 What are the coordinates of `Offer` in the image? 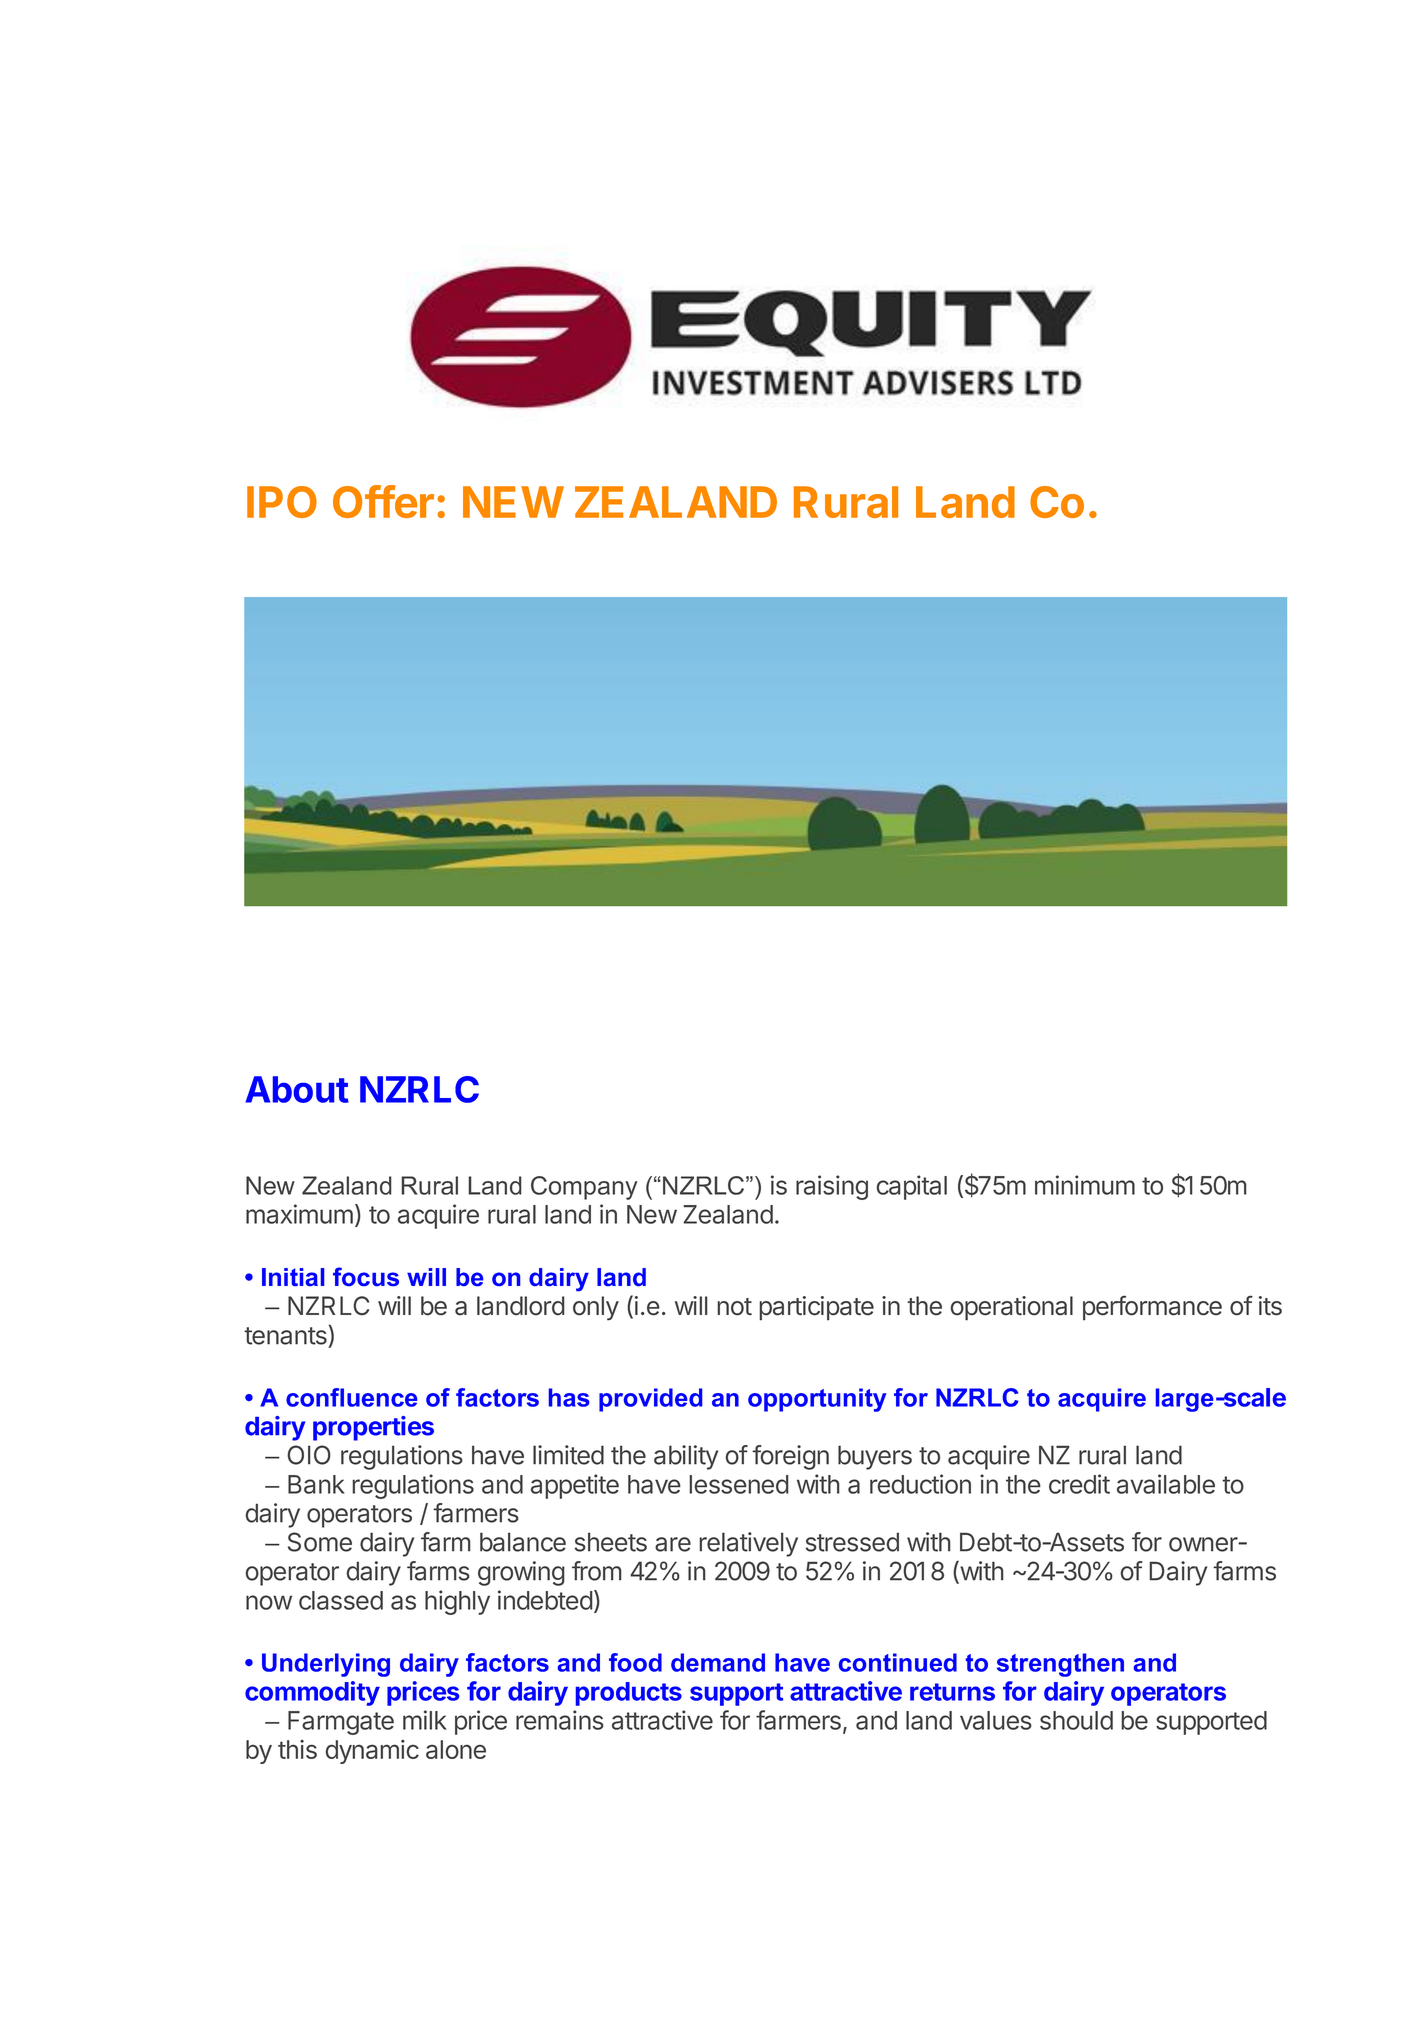 It's located at (383, 501).
